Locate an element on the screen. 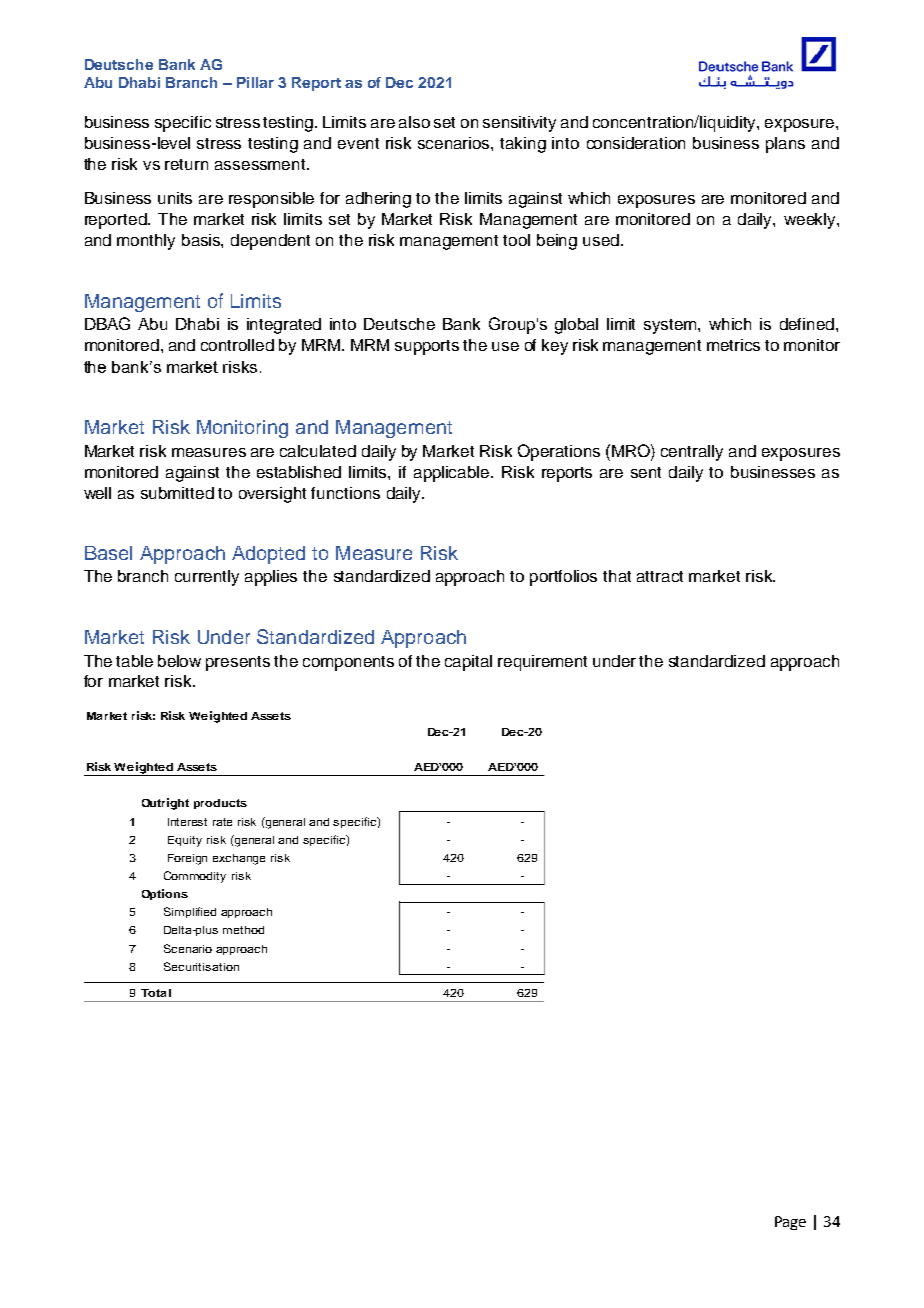  Total is located at coordinates (156, 993).
